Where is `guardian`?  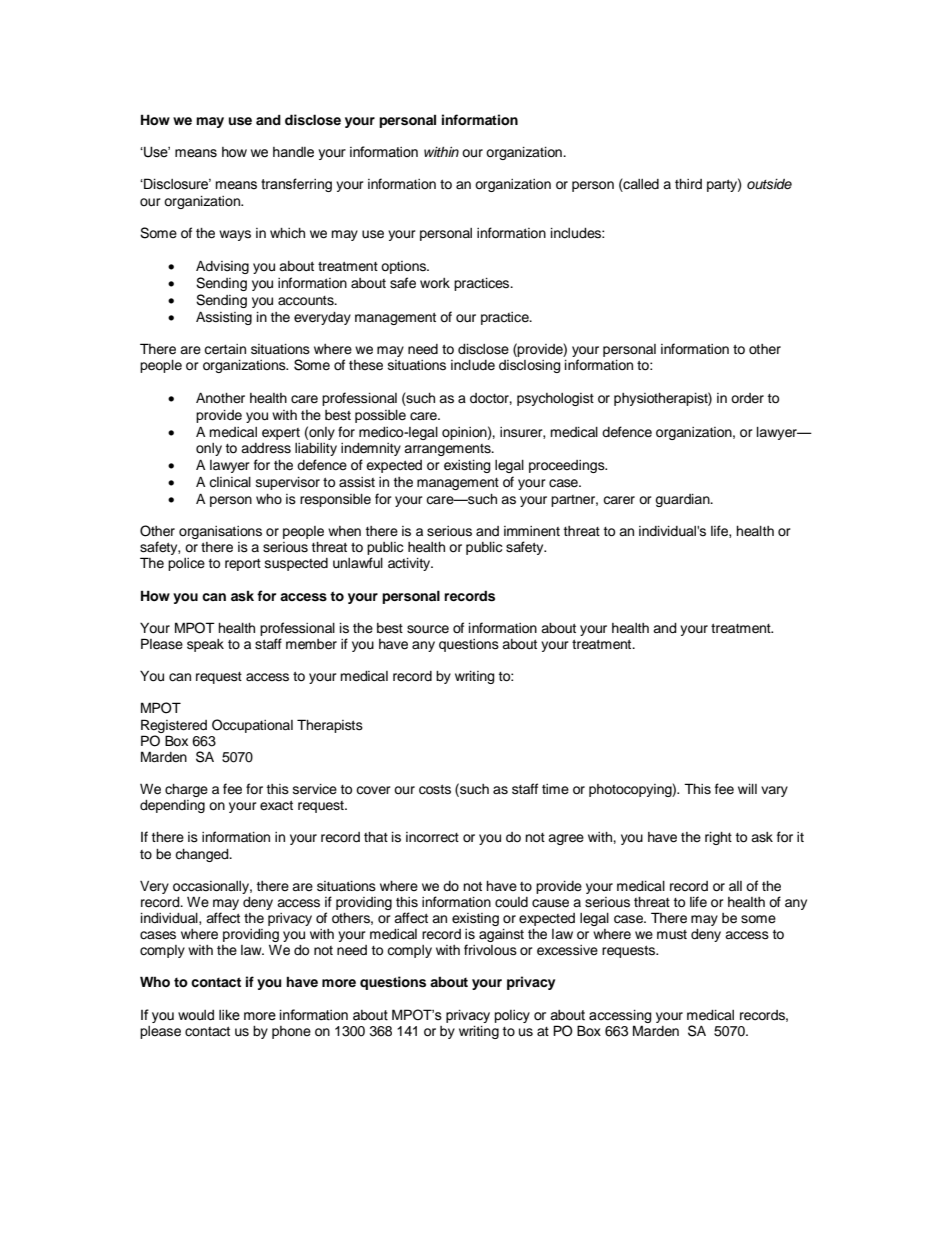
guardian is located at coordinates (683, 500).
